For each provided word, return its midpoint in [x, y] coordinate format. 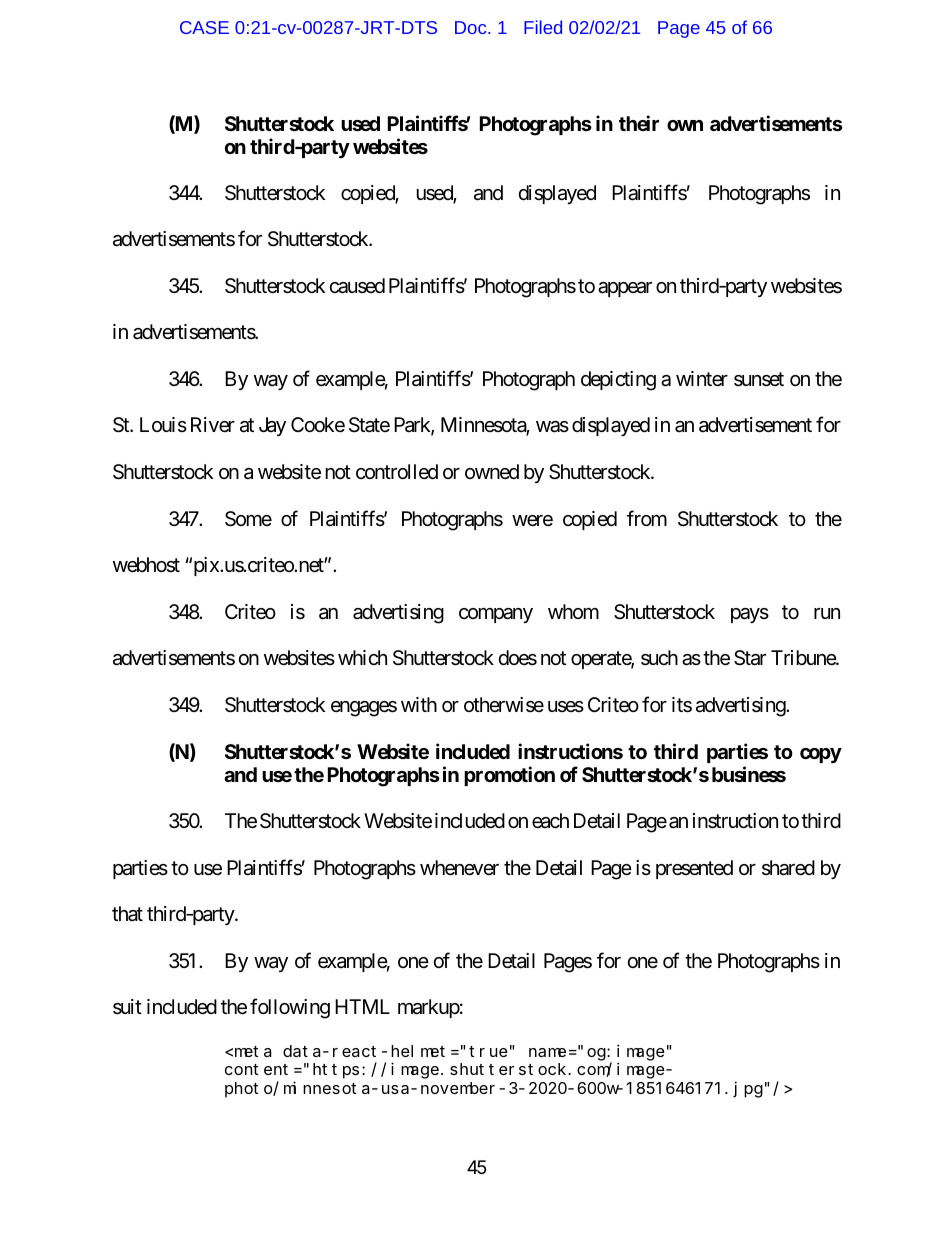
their [639, 123]
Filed [543, 27]
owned [492, 471]
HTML [362, 1006]
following [290, 1009]
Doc [472, 27]
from [647, 518]
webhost [146, 565]
